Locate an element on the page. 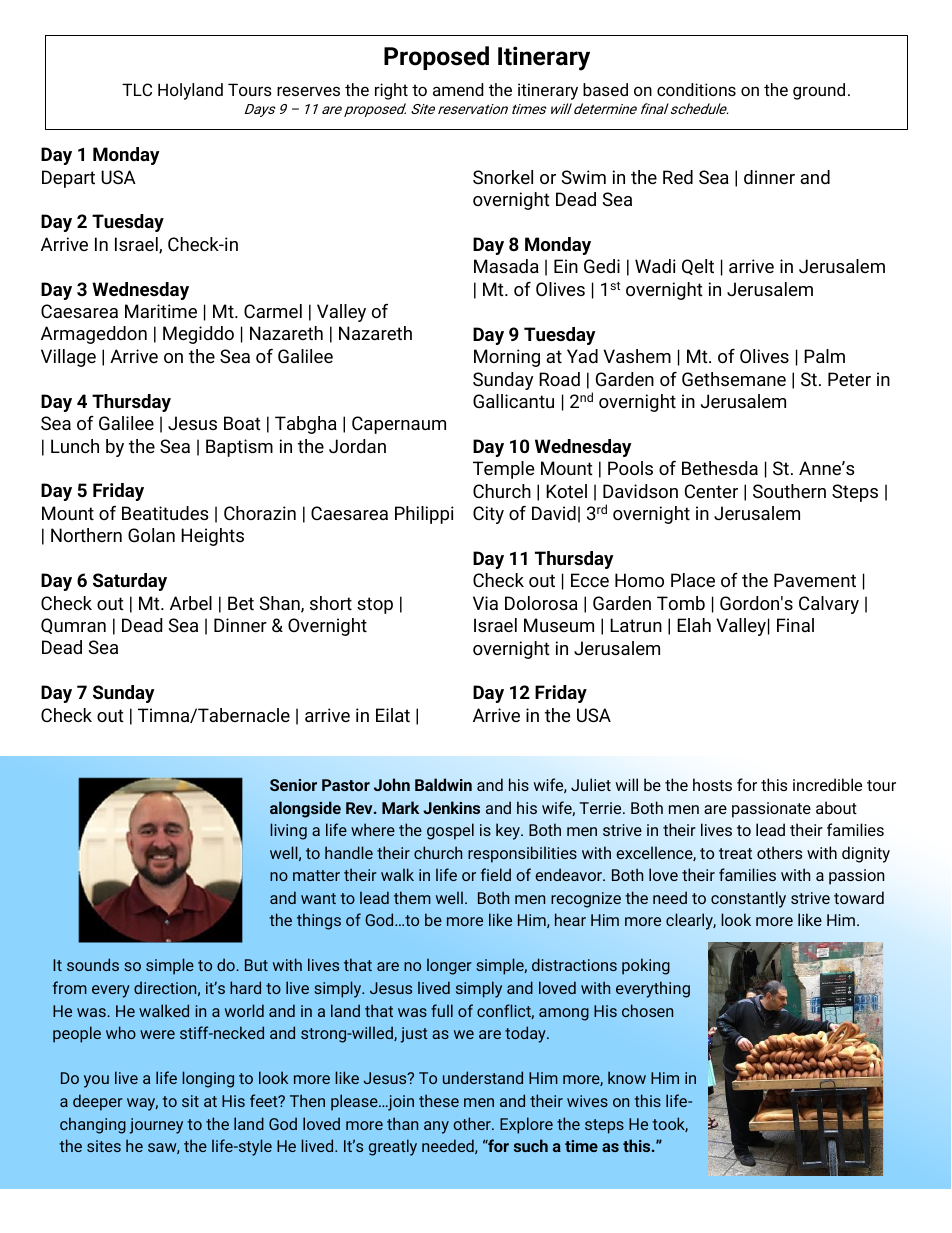 This document has width=952, height=1233. amend is located at coordinates (458, 89).
